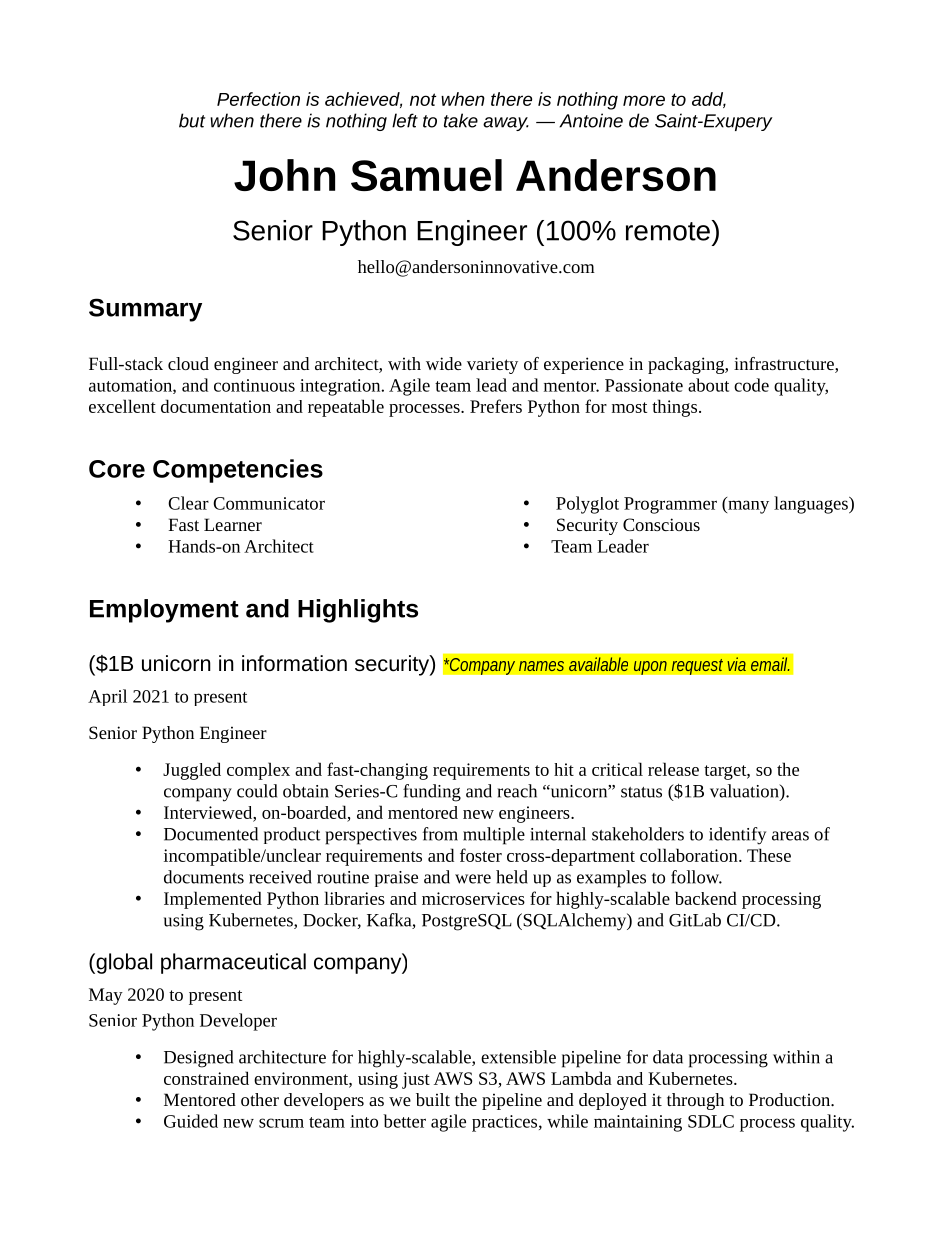 The width and height of the screenshot is (952, 1233). I want to click on through, so click(695, 1101).
